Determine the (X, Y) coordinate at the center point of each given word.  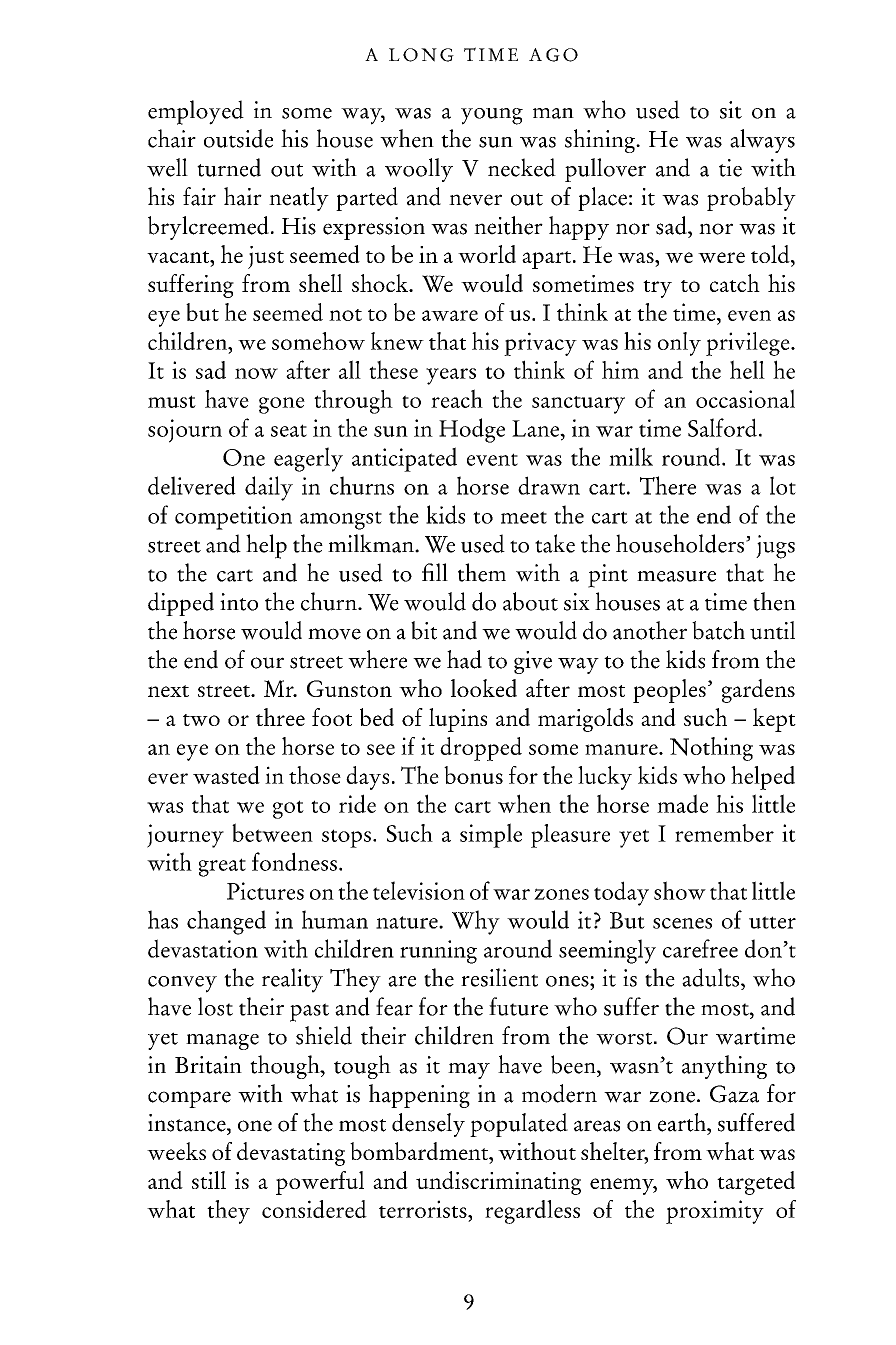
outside (238, 138)
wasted (226, 775)
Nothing (711, 749)
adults (712, 977)
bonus (473, 775)
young (492, 116)
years (451, 376)
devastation (203, 948)
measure (676, 576)
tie (730, 168)
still (209, 1180)
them (482, 572)
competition (233, 518)
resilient (499, 977)
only (679, 344)
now (256, 373)
